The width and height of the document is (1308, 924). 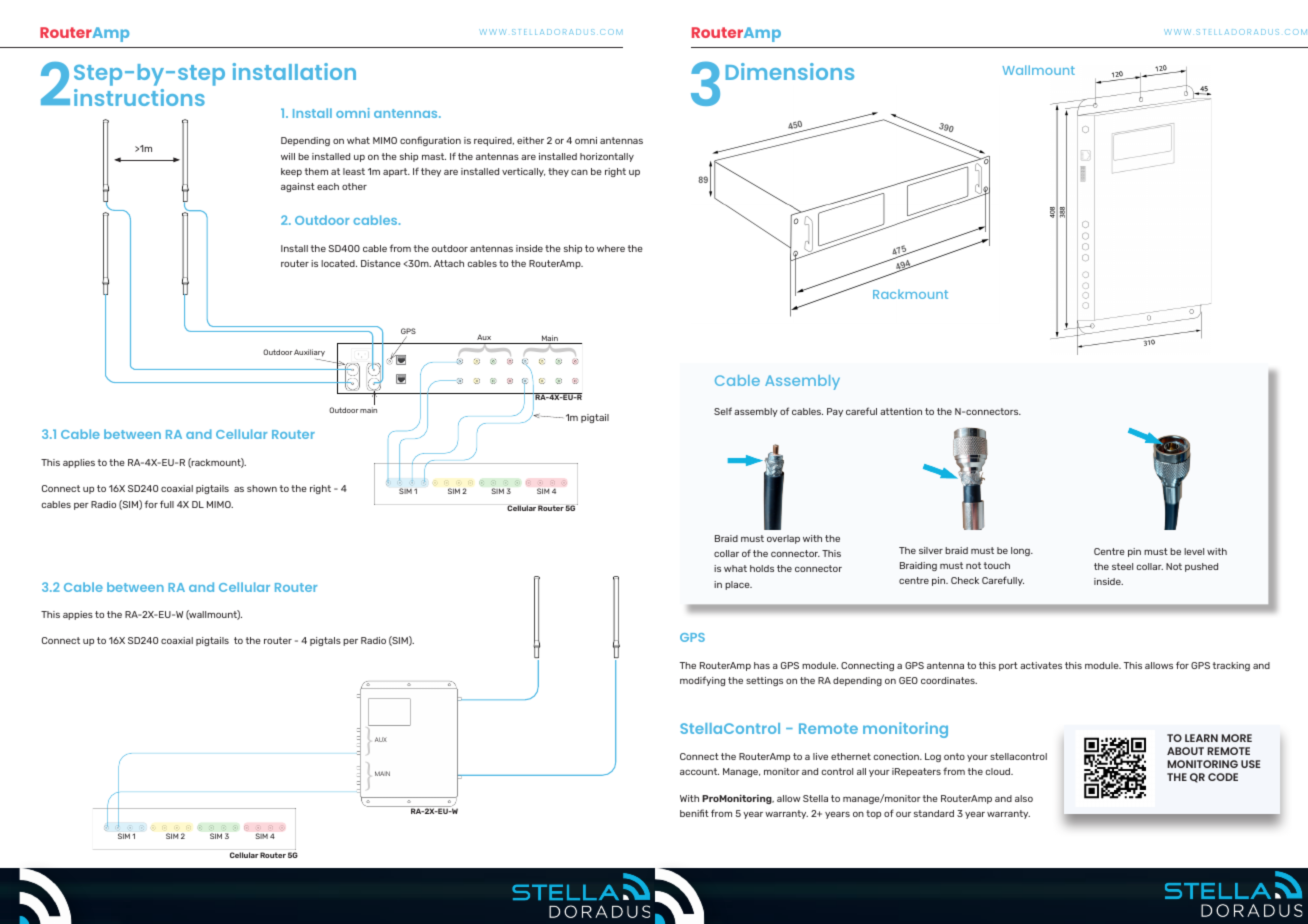 What do you see at coordinates (139, 97) in the document?
I see `instructions` at bounding box center [139, 97].
